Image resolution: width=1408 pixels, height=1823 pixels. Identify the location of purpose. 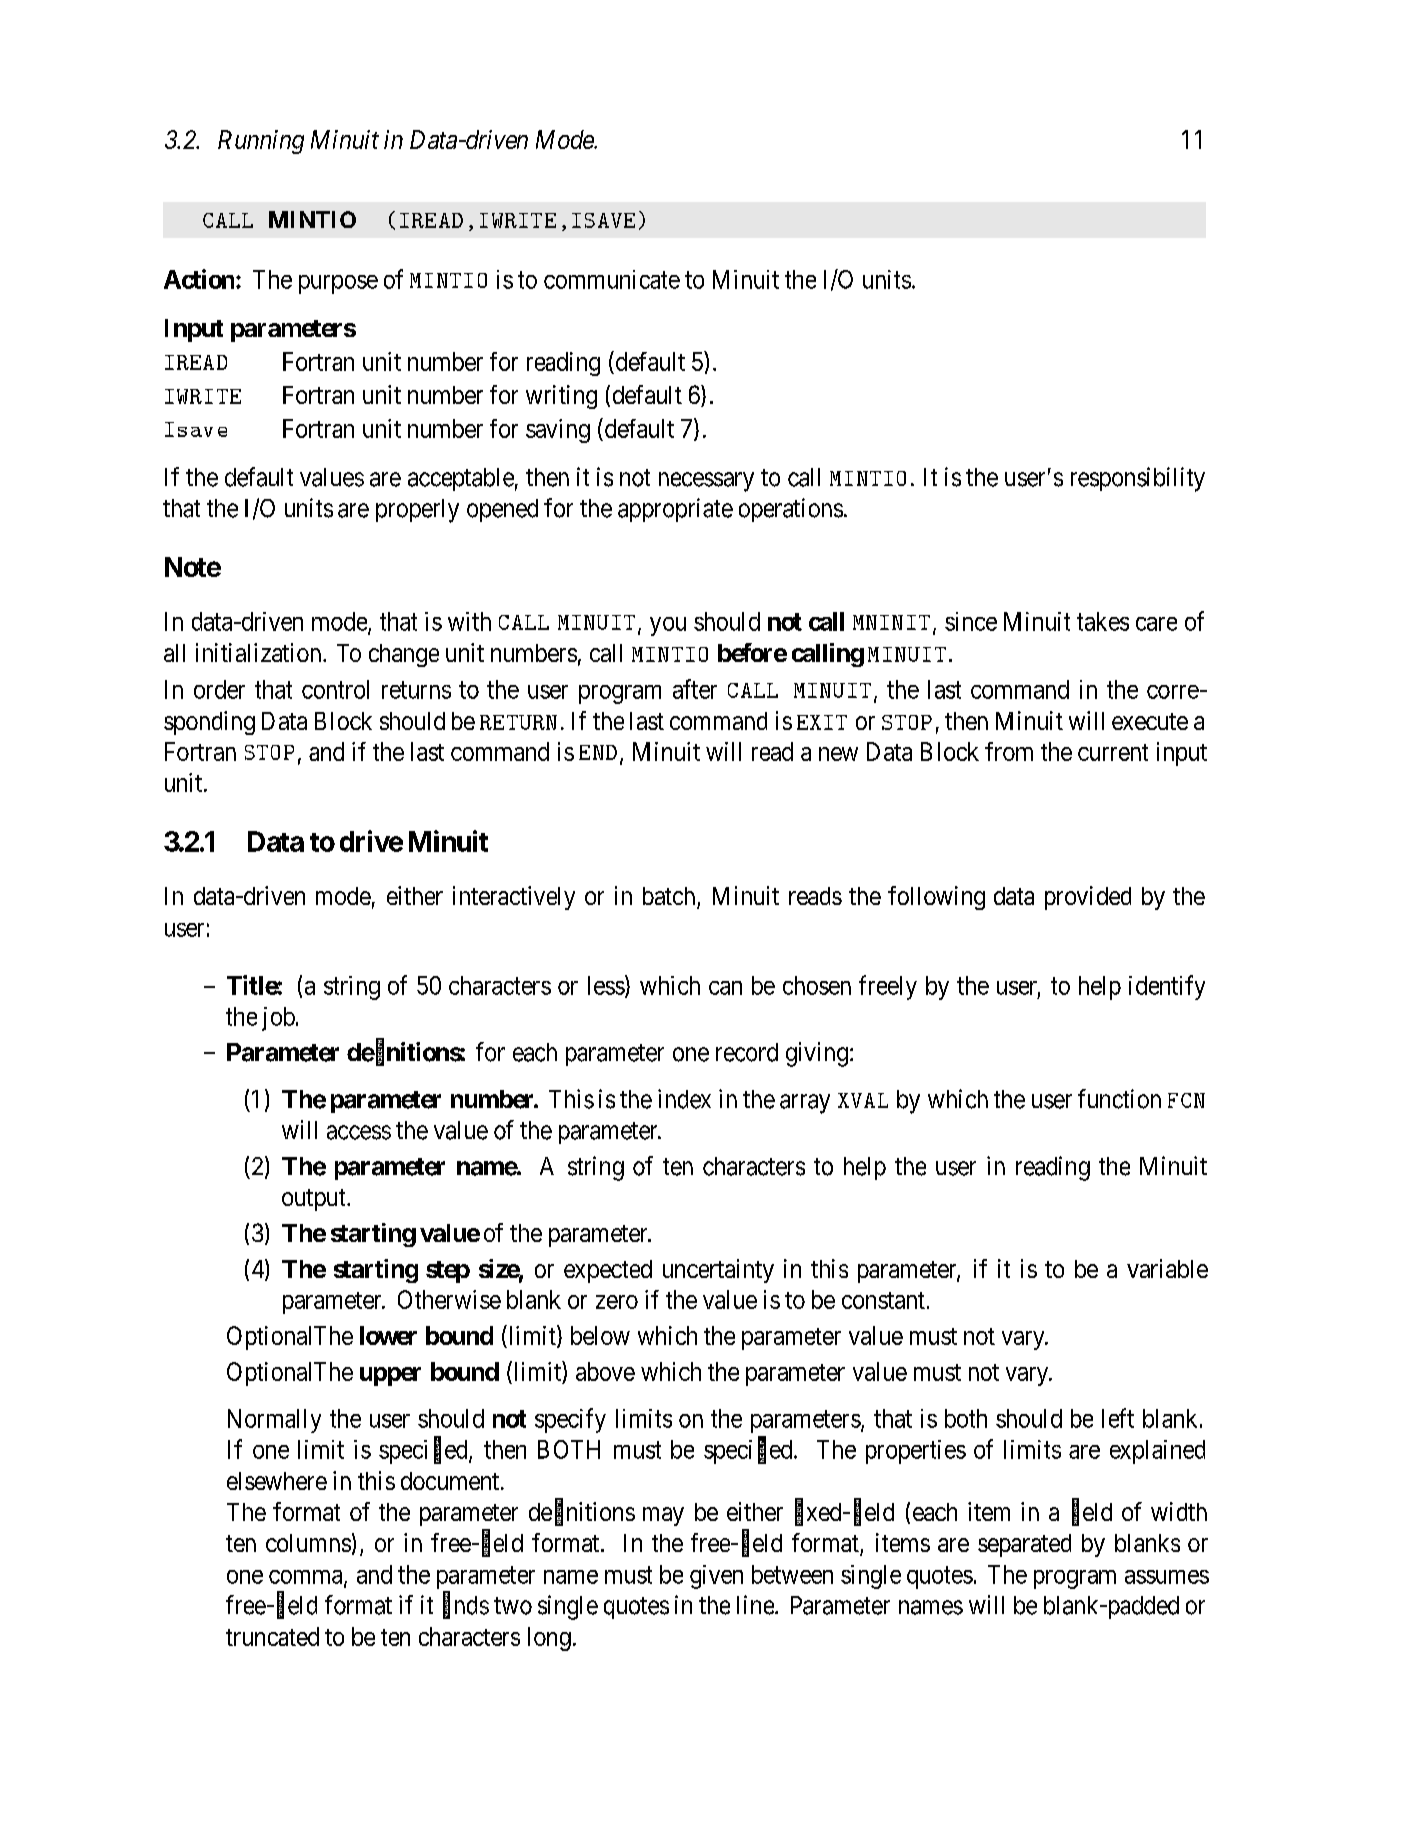
(338, 284).
